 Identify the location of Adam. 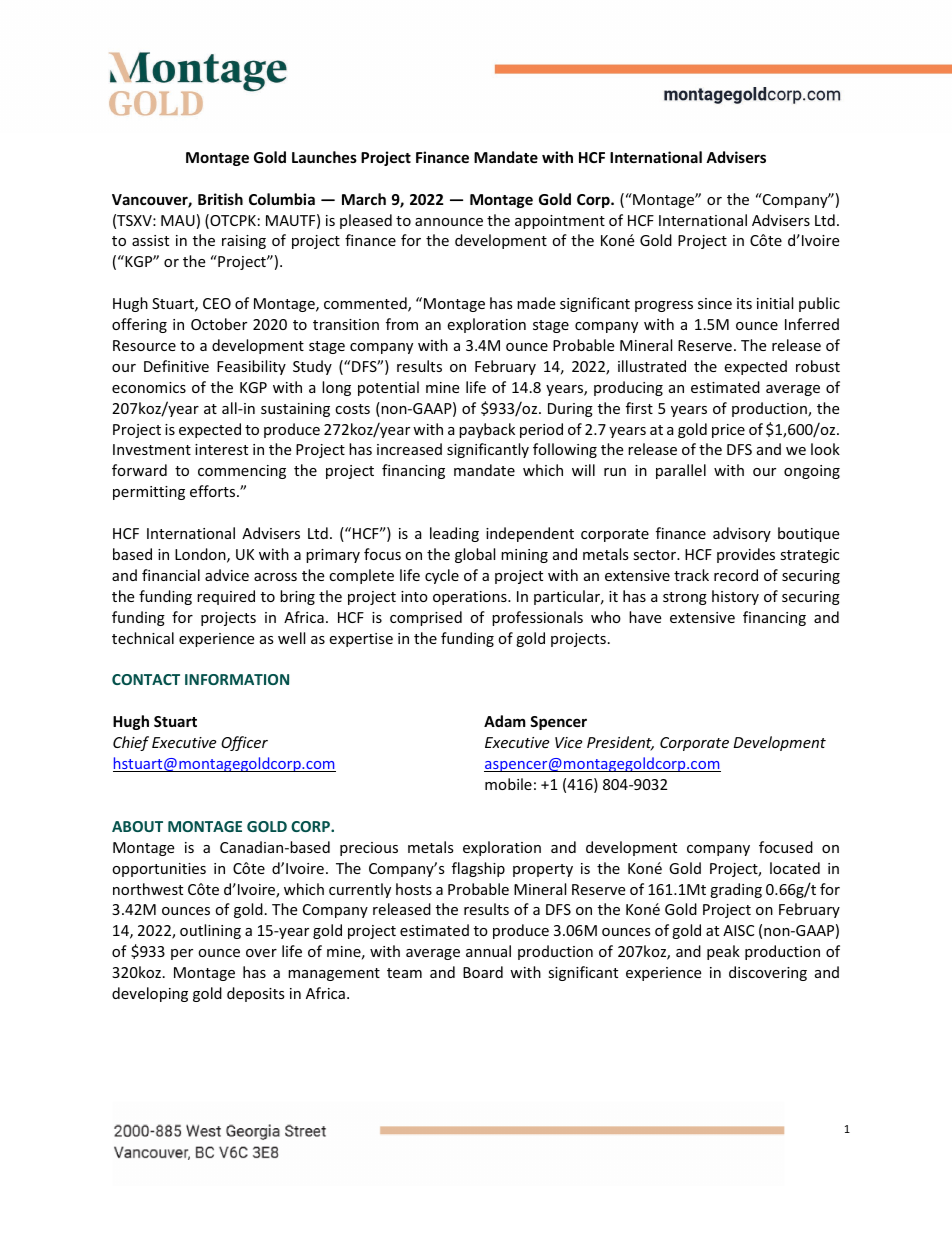
(505, 721).
